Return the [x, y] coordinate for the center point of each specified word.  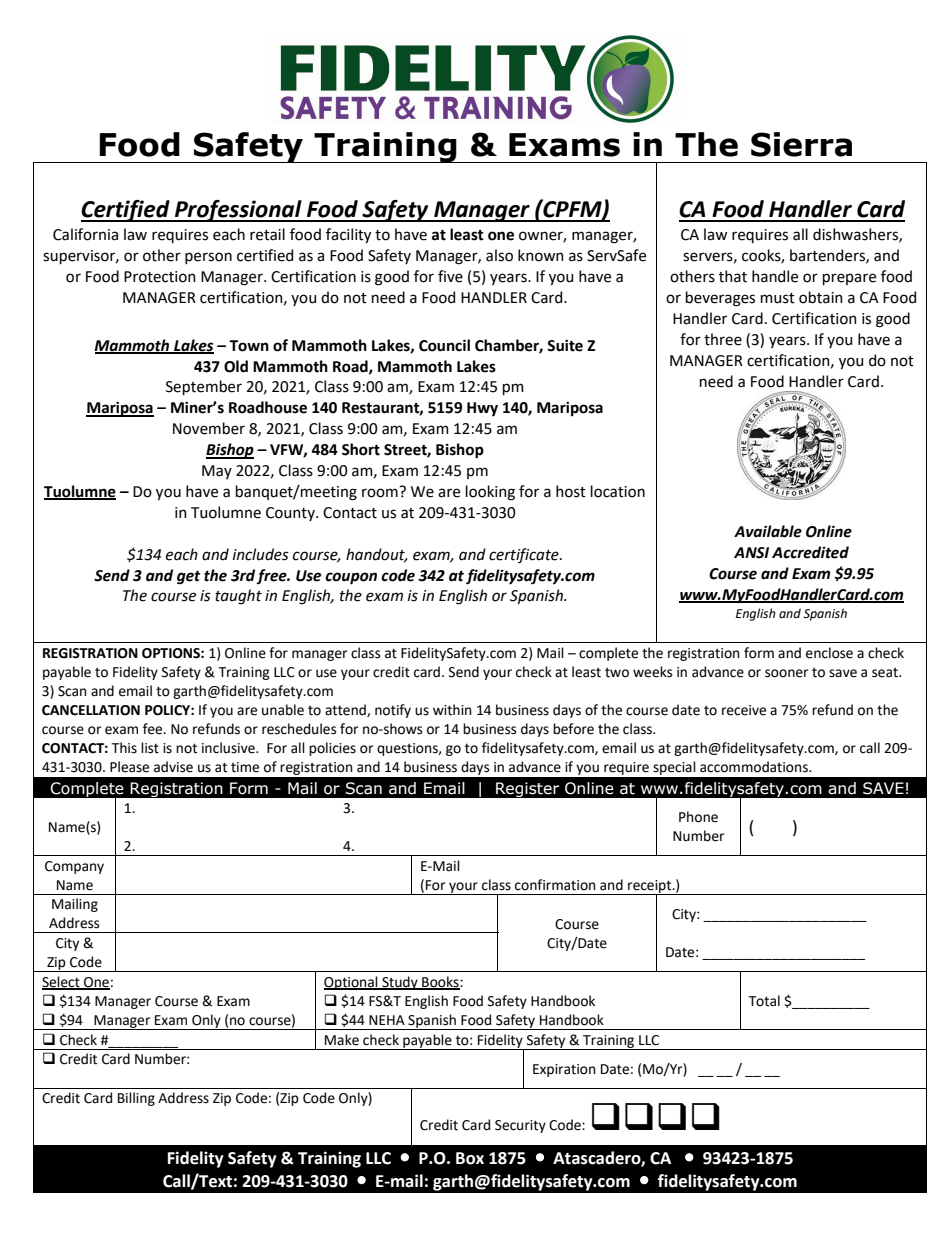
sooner [786, 673]
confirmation [555, 885]
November [209, 428]
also [499, 255]
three [723, 339]
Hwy [482, 409]
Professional [238, 211]
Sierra [801, 144]
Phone [698, 817]
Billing [136, 1099]
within [452, 710]
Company [74, 867]
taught [238, 597]
